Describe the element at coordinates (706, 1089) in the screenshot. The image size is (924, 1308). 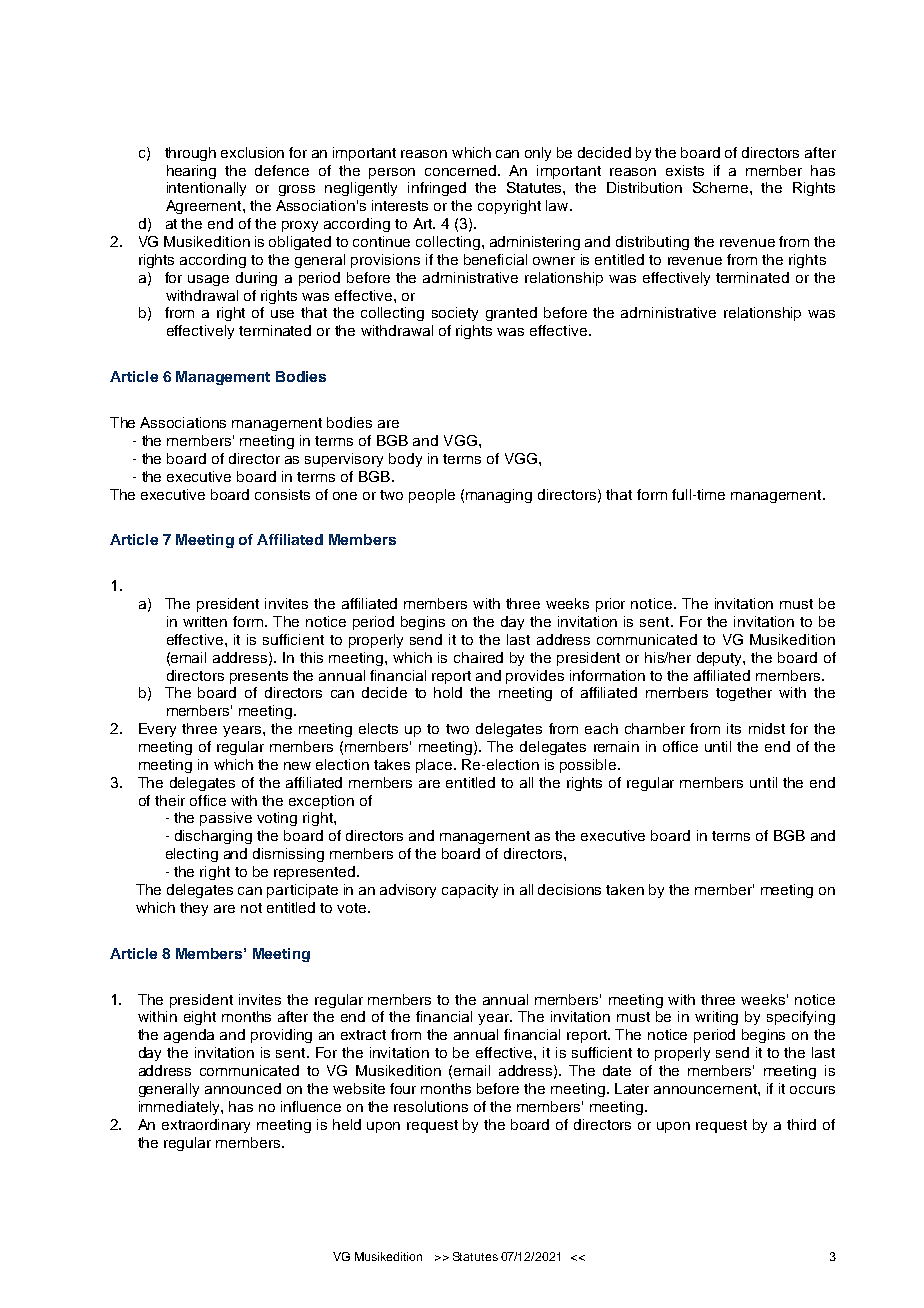
I see `announcement` at that location.
